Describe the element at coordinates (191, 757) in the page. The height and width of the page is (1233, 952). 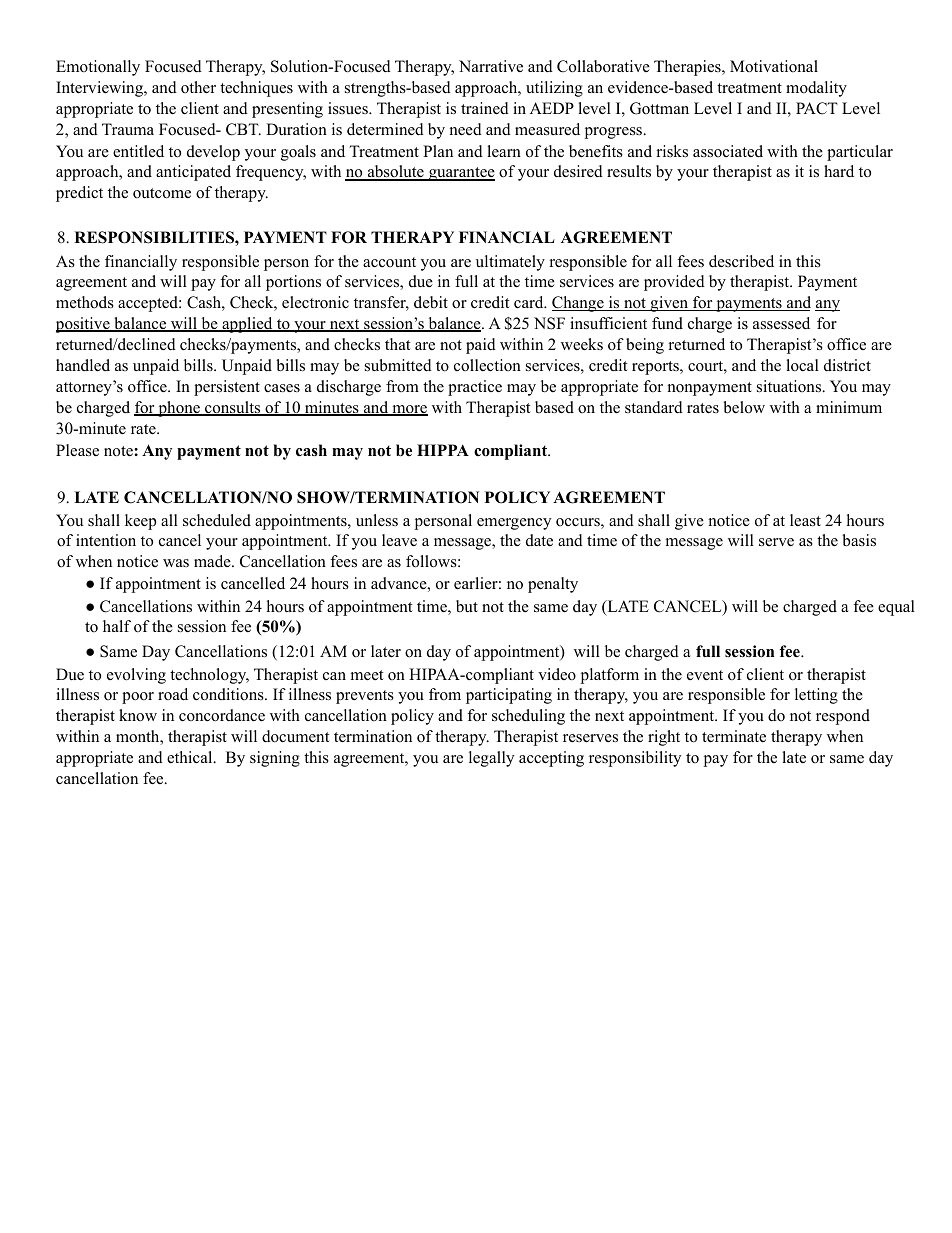
I see `ethical` at that location.
